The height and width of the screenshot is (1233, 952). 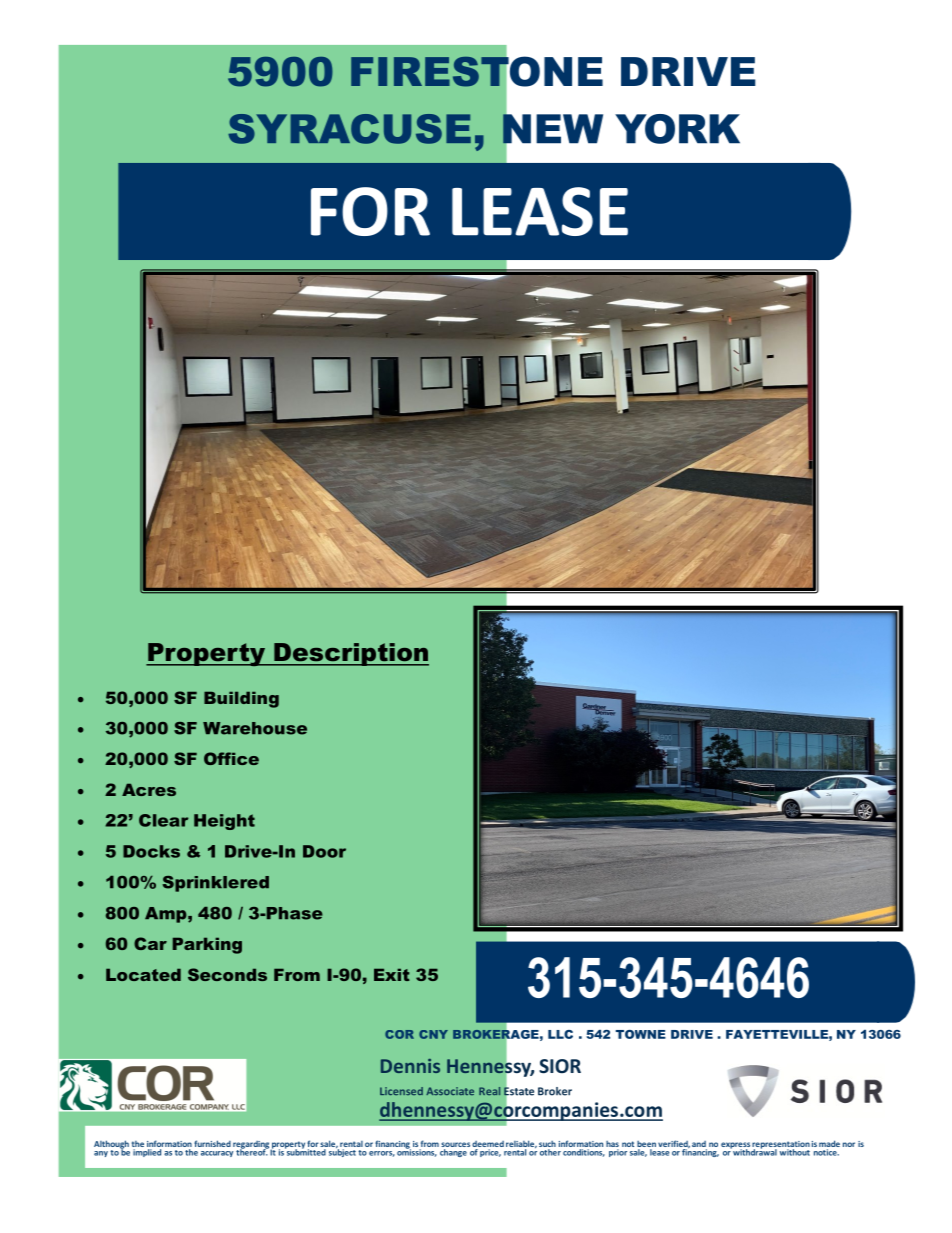 I want to click on Parking, so click(x=207, y=945).
